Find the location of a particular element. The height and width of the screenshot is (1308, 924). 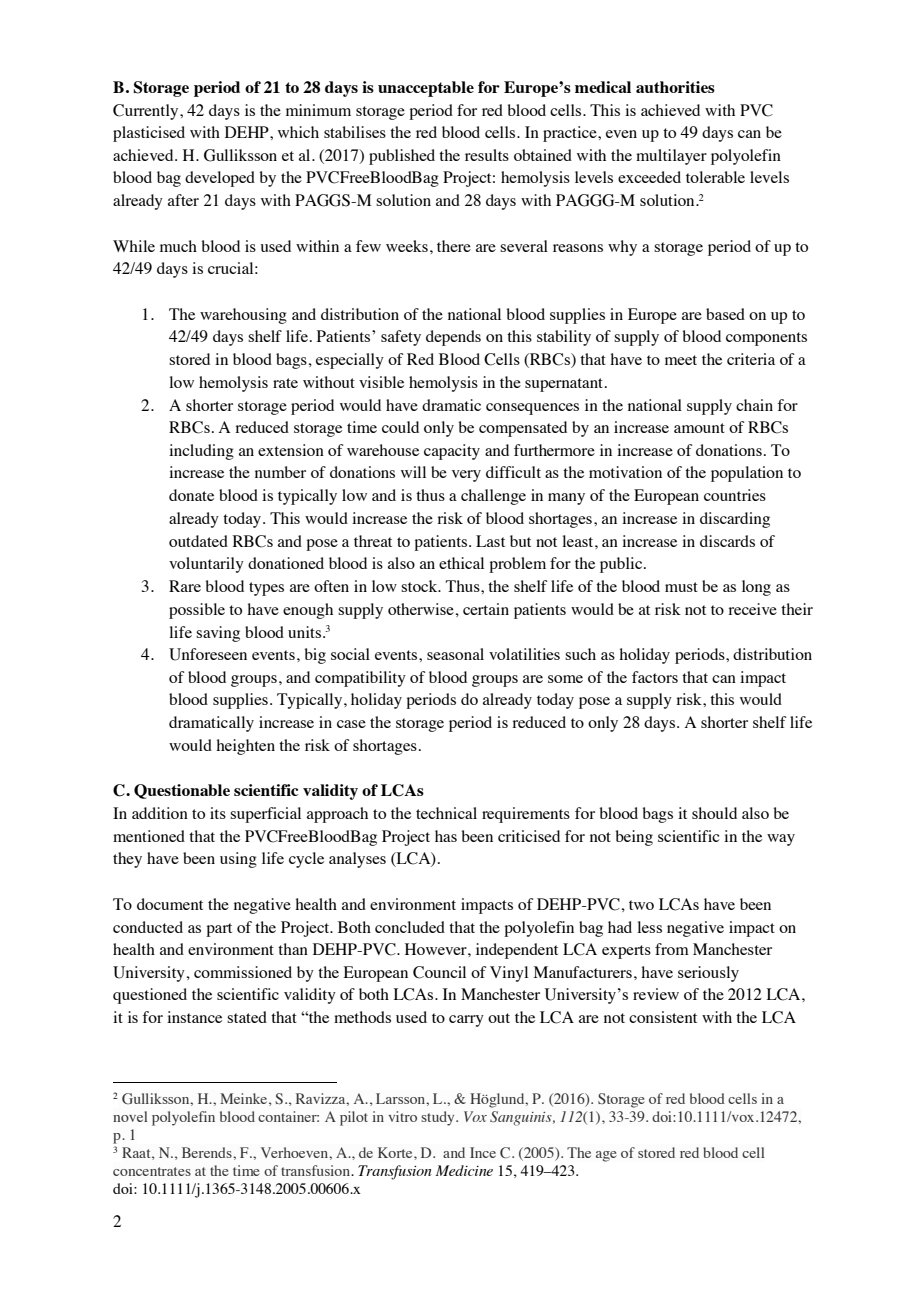

authorities is located at coordinates (675, 87).
